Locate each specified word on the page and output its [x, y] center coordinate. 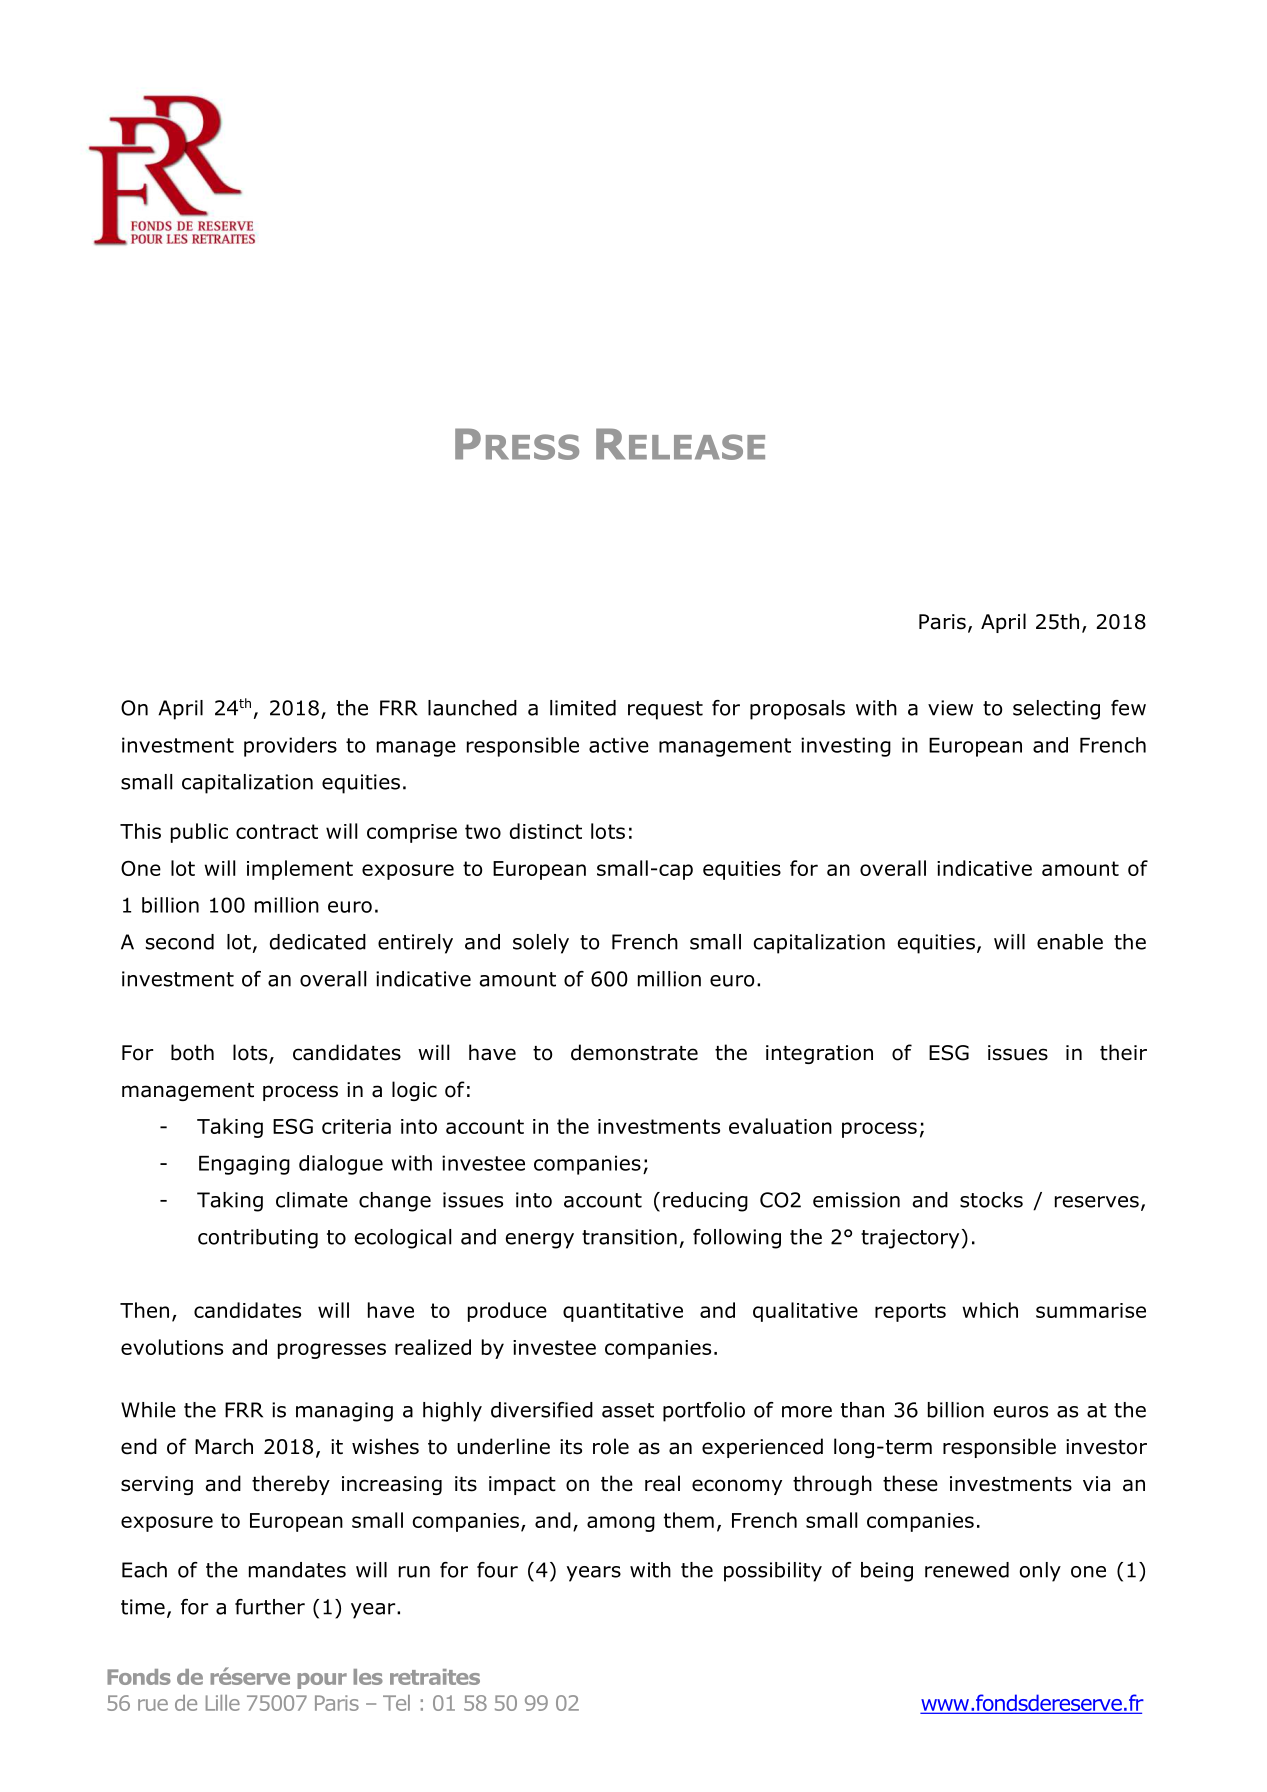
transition [629, 1237]
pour [322, 1681]
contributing [258, 1239]
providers [290, 747]
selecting [1056, 710]
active [619, 745]
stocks [991, 1200]
